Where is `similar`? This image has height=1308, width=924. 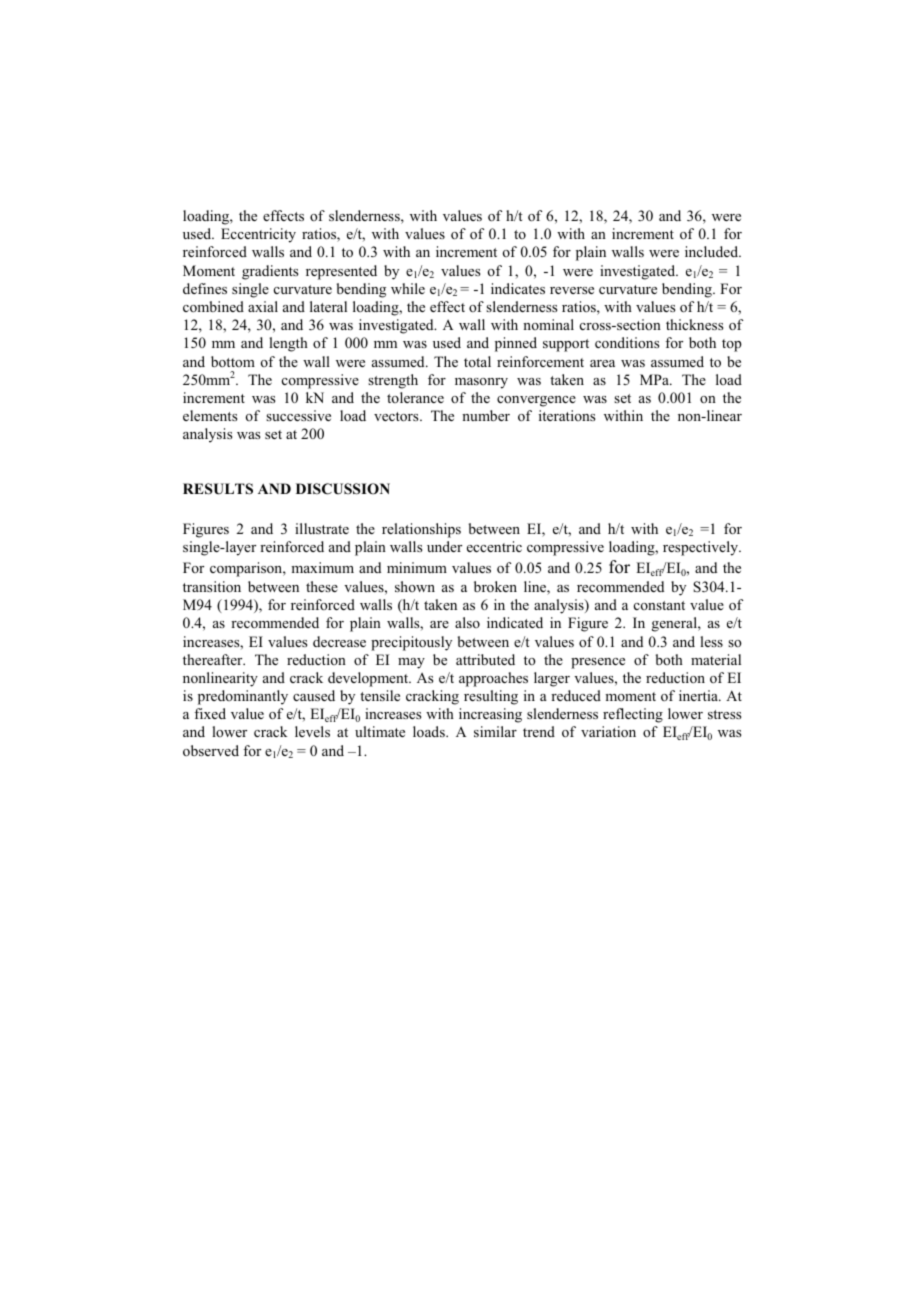
similar is located at coordinates (495, 731).
